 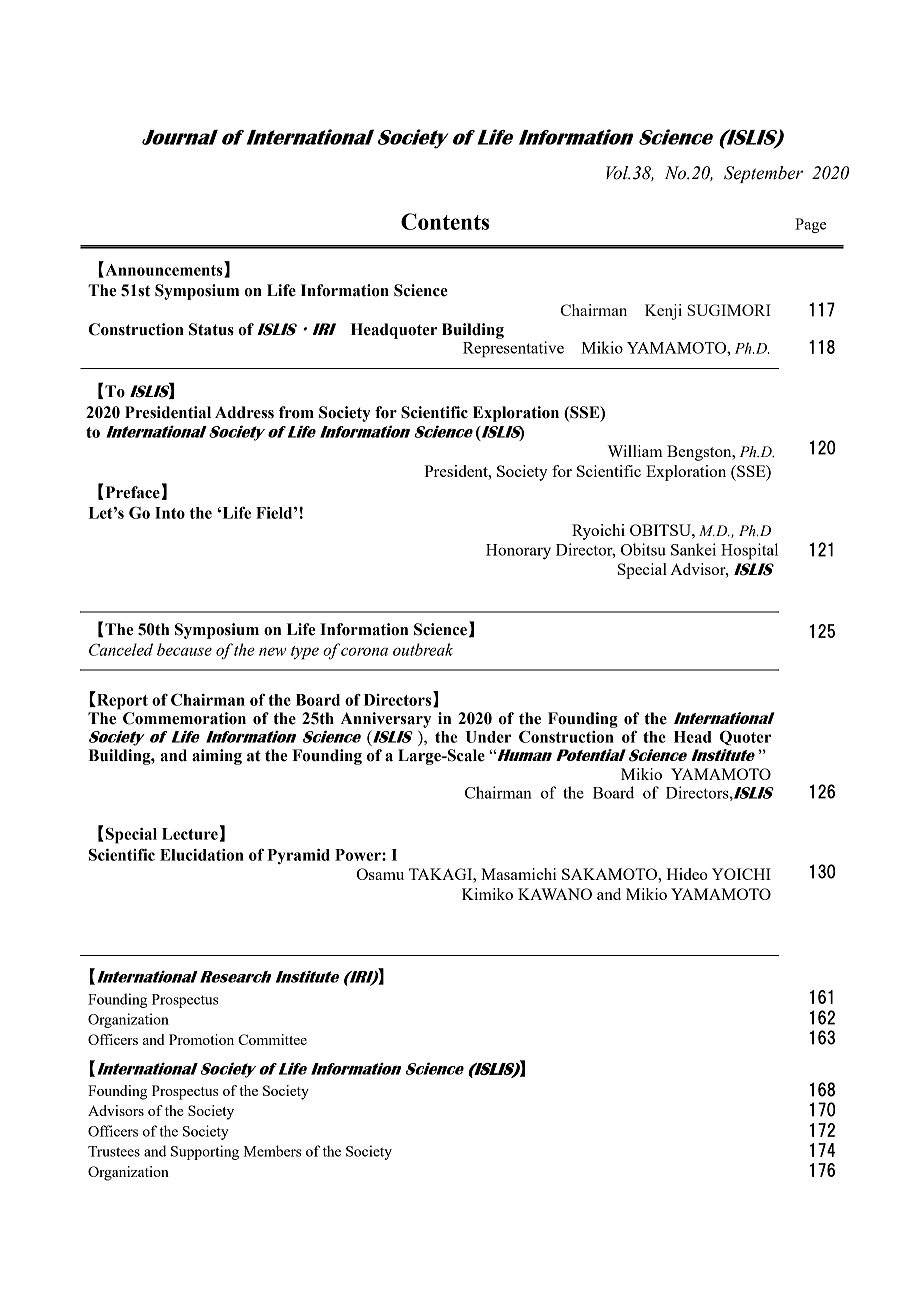 What do you see at coordinates (513, 349) in the screenshot?
I see `Representative` at bounding box center [513, 349].
